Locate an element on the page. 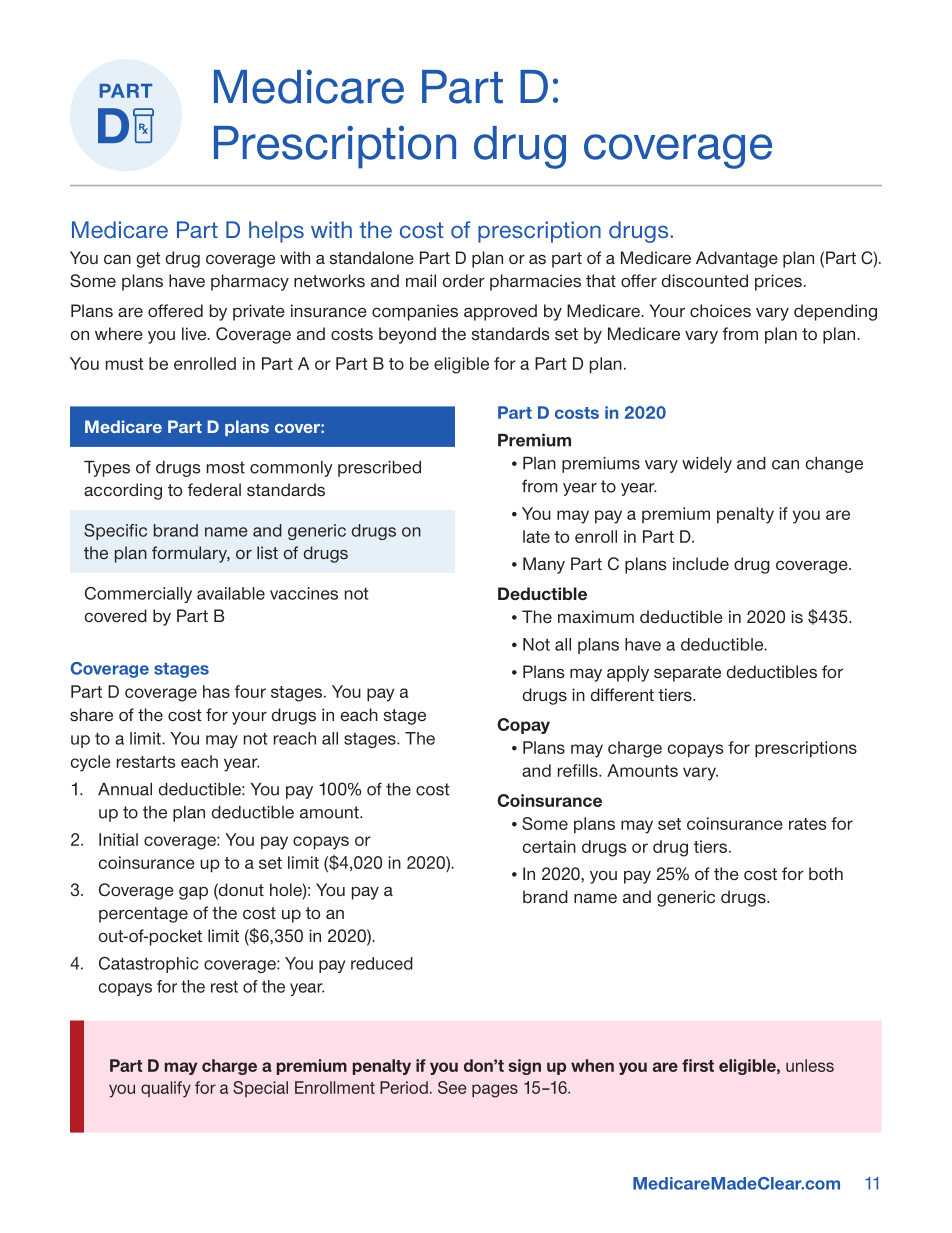  widely is located at coordinates (707, 465).
